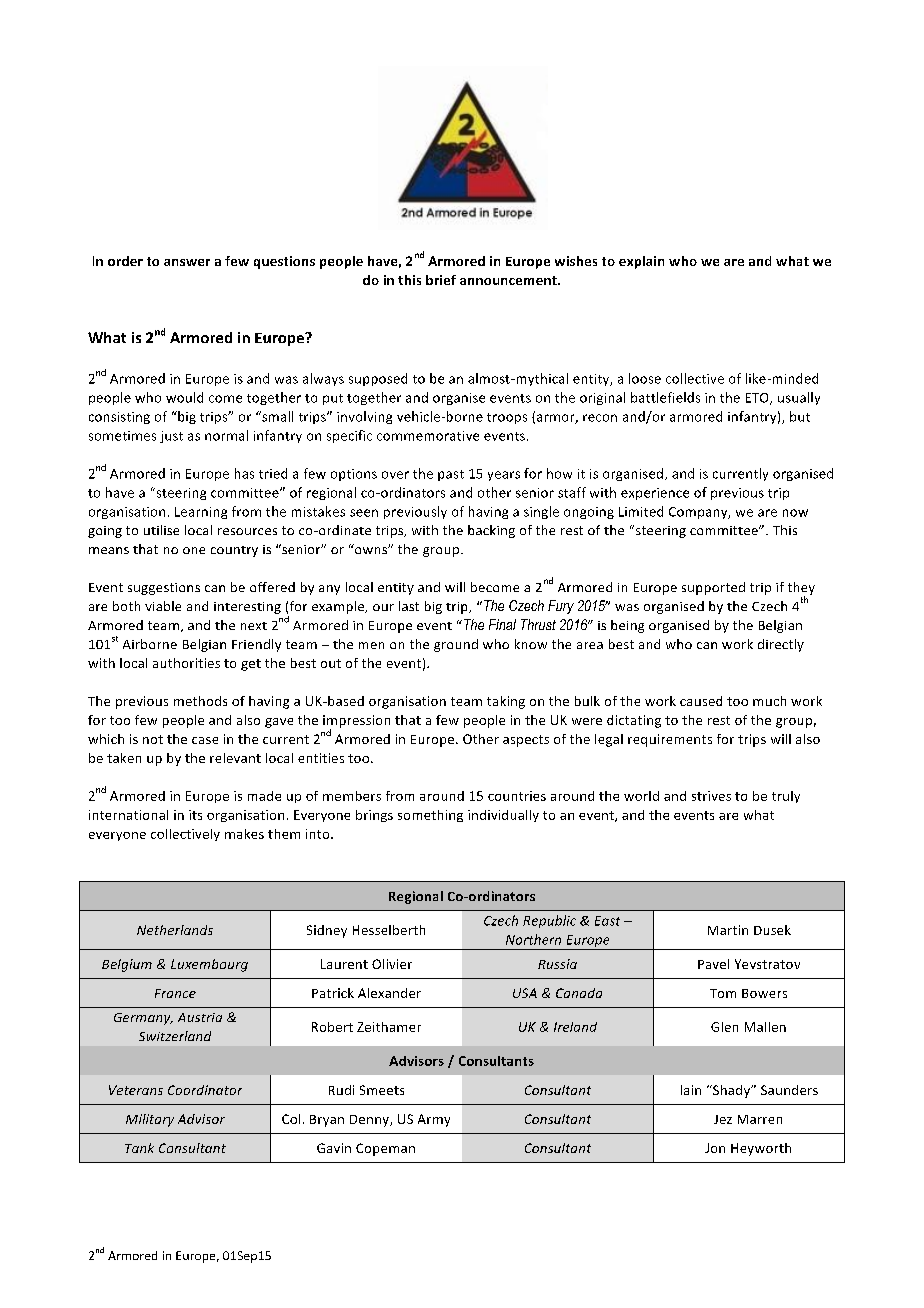 This screenshot has width=924, height=1308. What do you see at coordinates (451, 475) in the screenshot?
I see `past` at bounding box center [451, 475].
